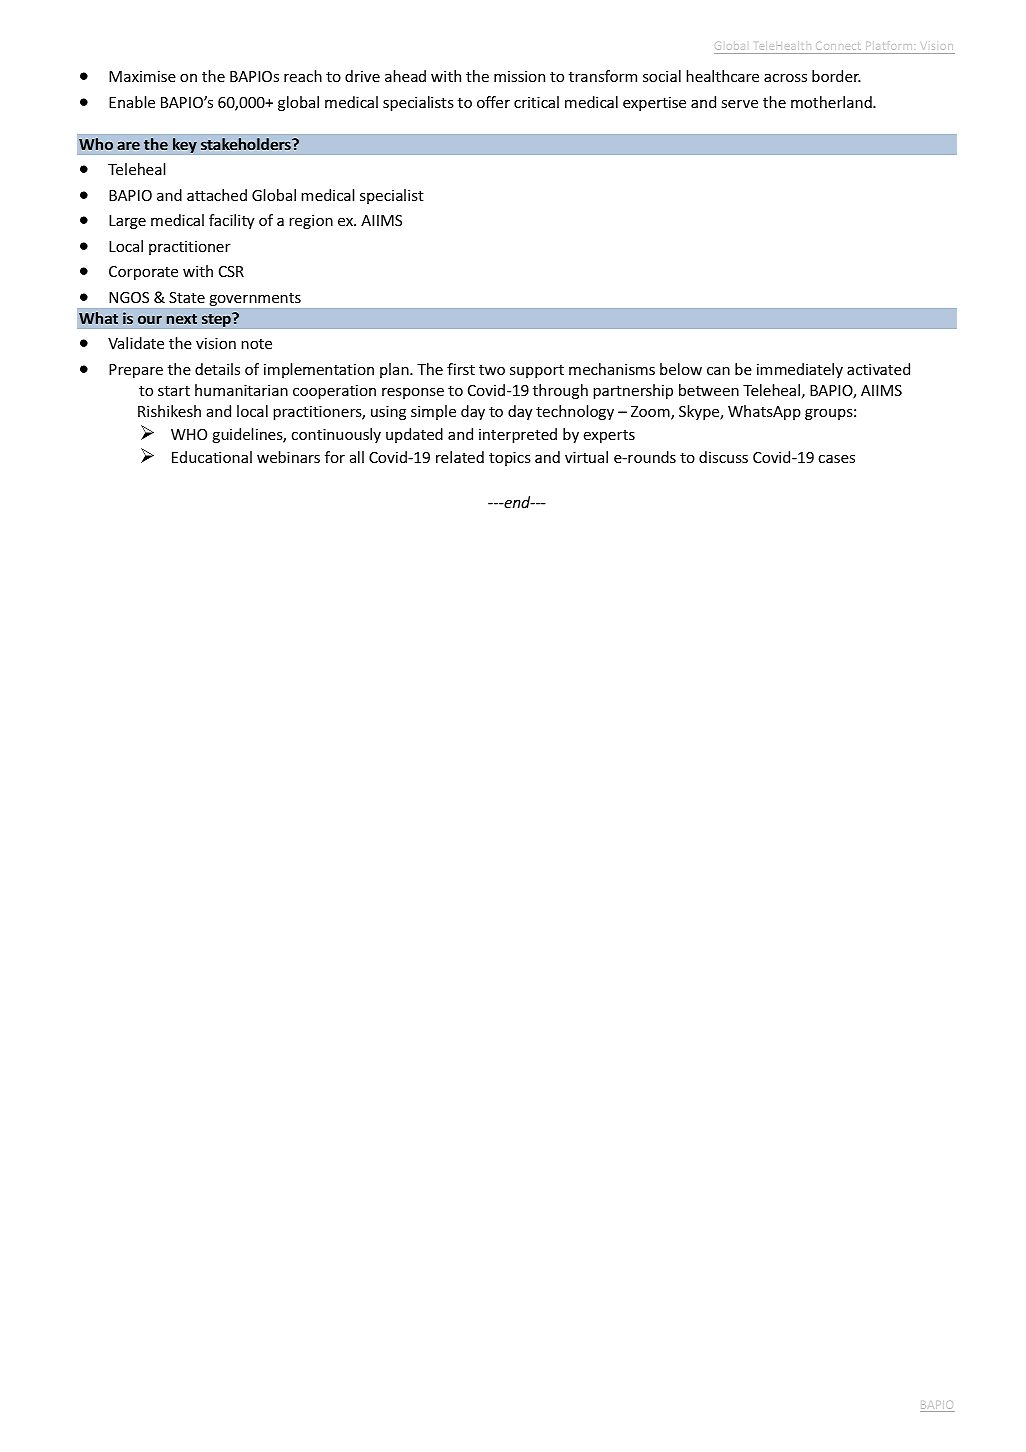 Image resolution: width=1026 pixels, height=1452 pixels. I want to click on Educational, so click(212, 457).
